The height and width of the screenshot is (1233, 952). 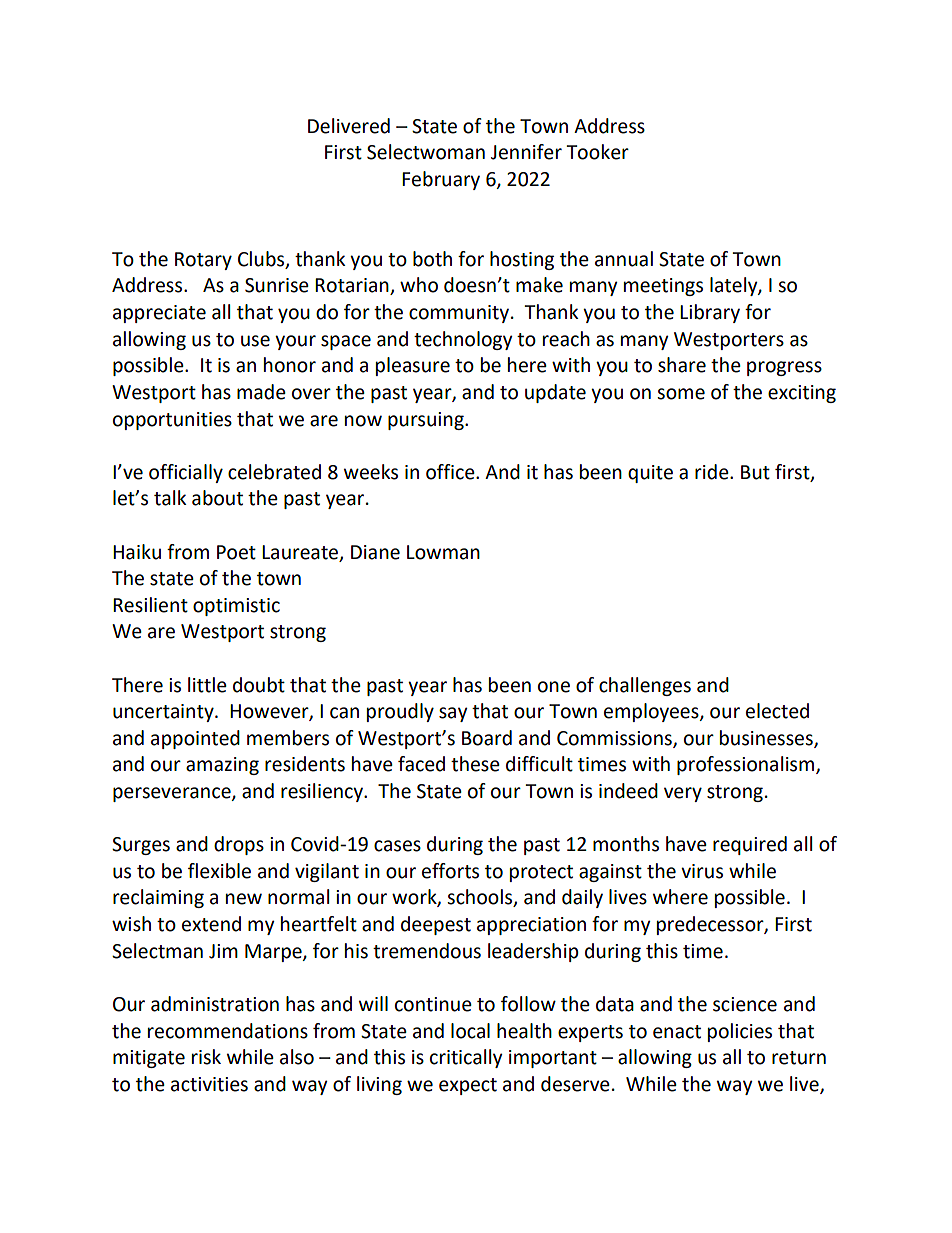 What do you see at coordinates (713, 472) in the screenshot?
I see `ride` at bounding box center [713, 472].
